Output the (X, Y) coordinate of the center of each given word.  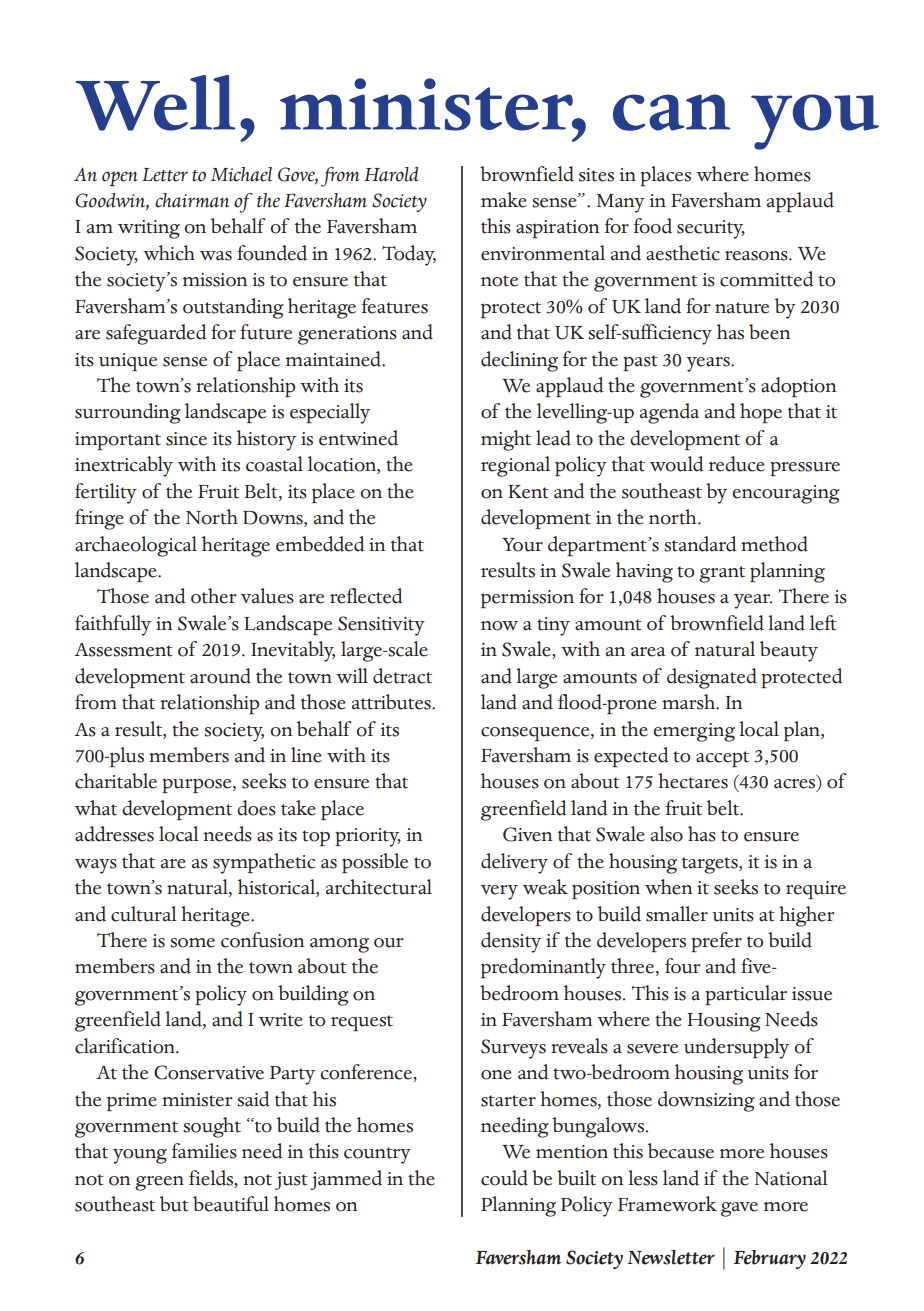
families (204, 1151)
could (504, 1178)
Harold (391, 174)
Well (155, 103)
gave (739, 1209)
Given (528, 834)
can (671, 112)
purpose (198, 785)
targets (711, 865)
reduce (737, 464)
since (186, 439)
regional (515, 466)
